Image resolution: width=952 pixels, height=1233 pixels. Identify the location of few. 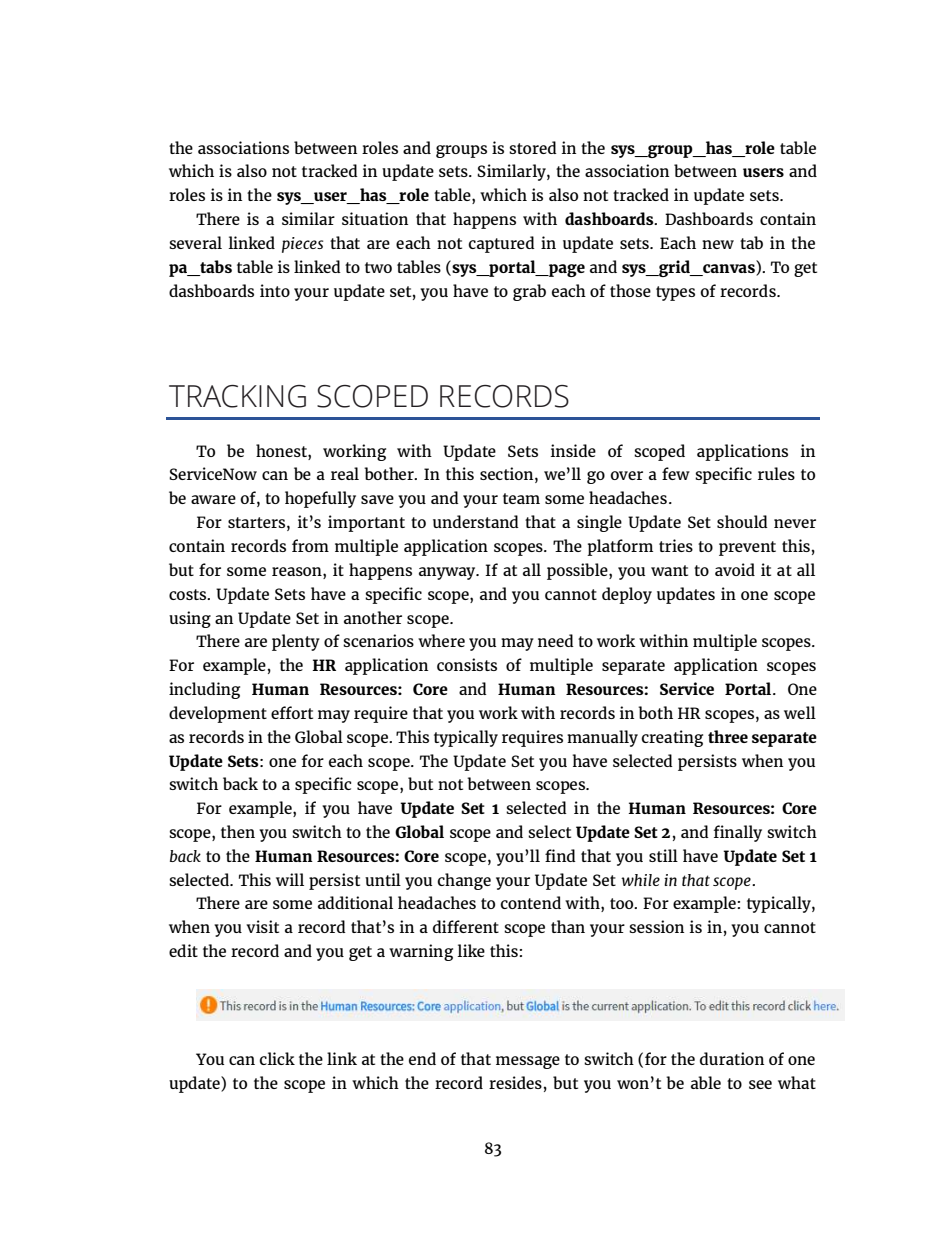
(676, 473).
